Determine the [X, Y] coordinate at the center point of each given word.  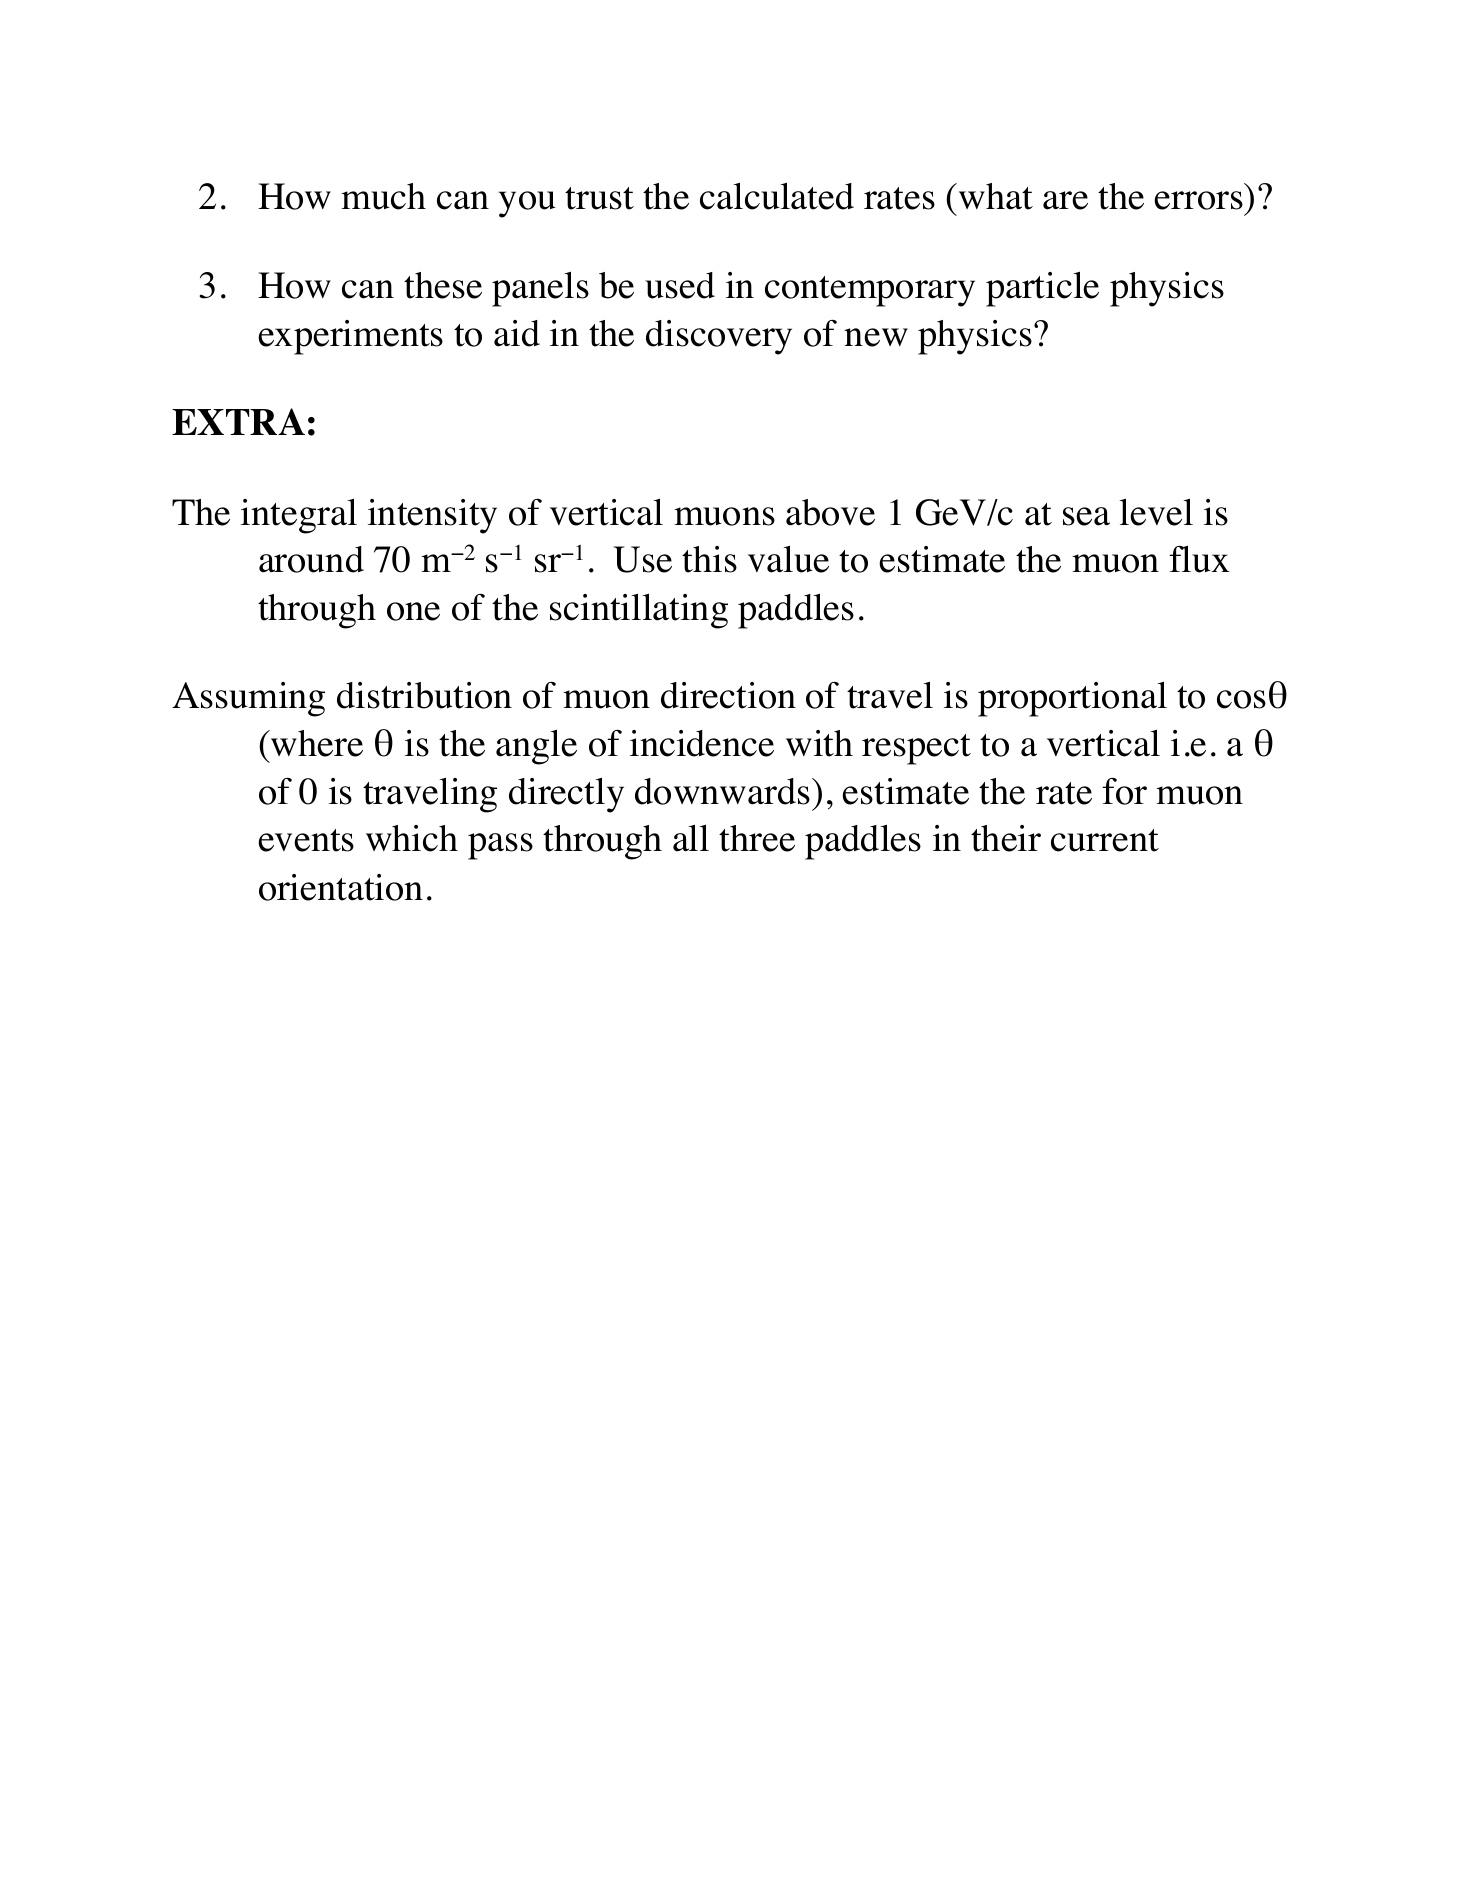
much [383, 196]
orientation [341, 887]
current [1105, 840]
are [1065, 200]
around [311, 559]
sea [1086, 516]
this [709, 559]
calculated [777, 196]
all [691, 838]
